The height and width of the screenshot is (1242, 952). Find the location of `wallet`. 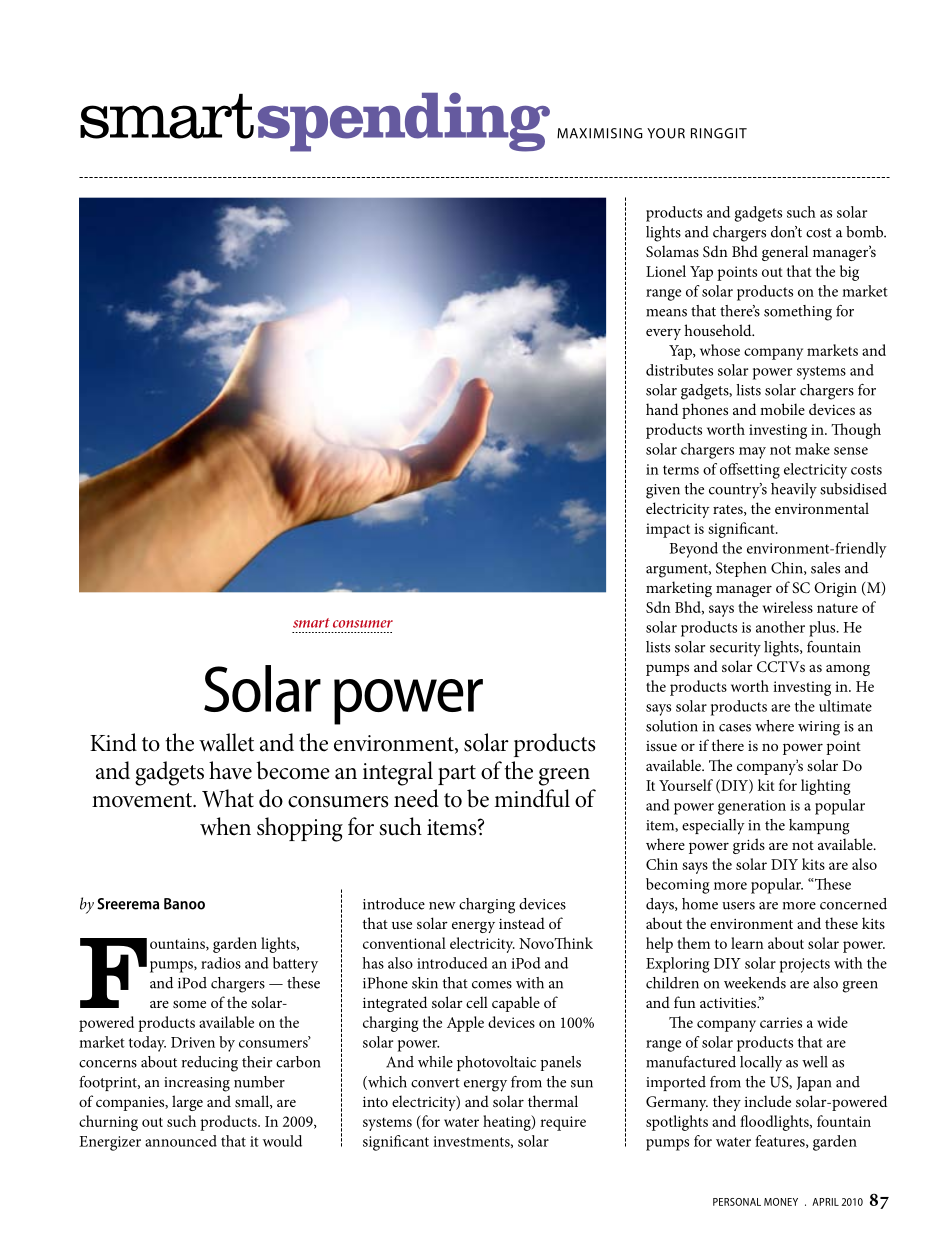

wallet is located at coordinates (226, 742).
